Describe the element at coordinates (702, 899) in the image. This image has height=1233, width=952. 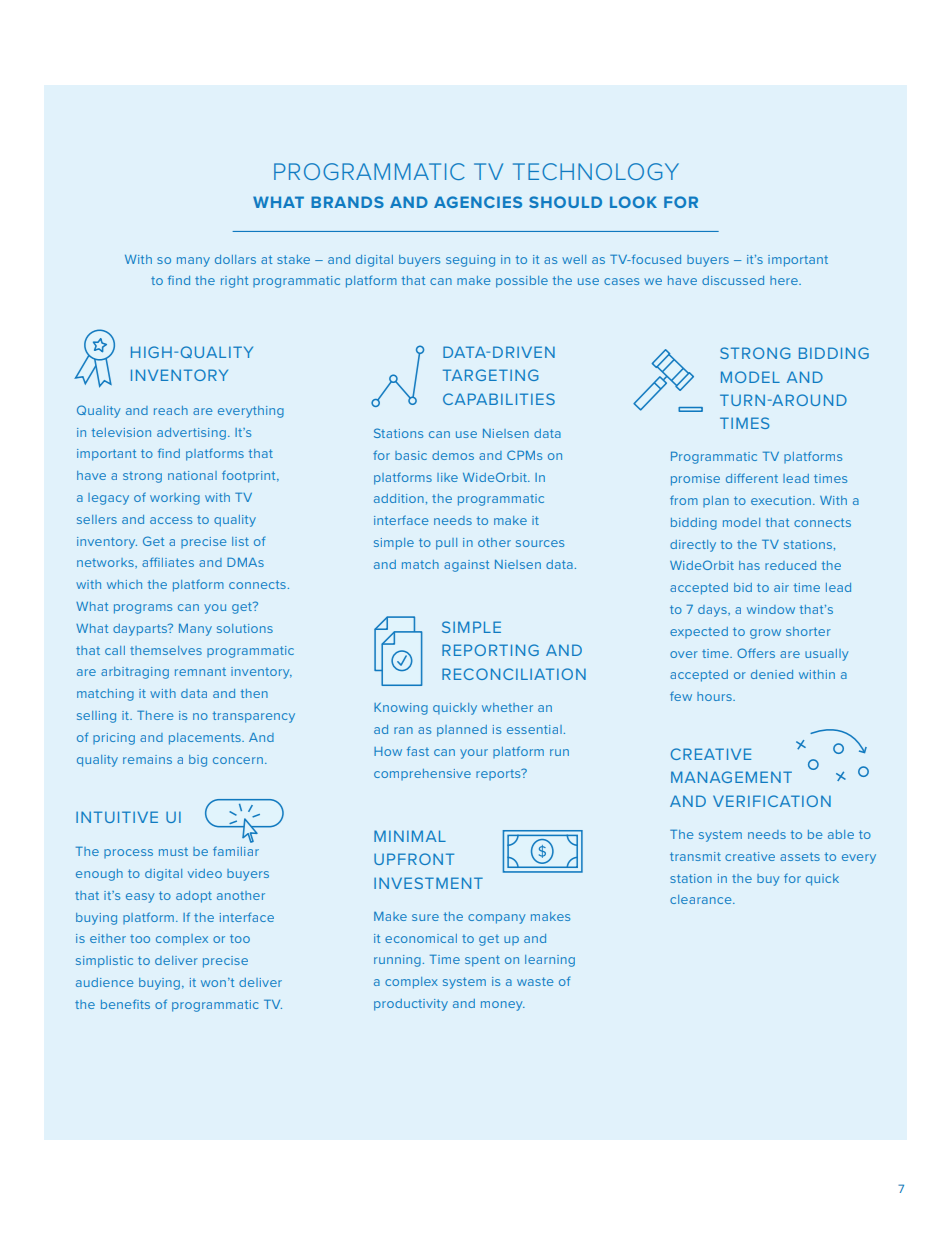
I see `clearance` at that location.
